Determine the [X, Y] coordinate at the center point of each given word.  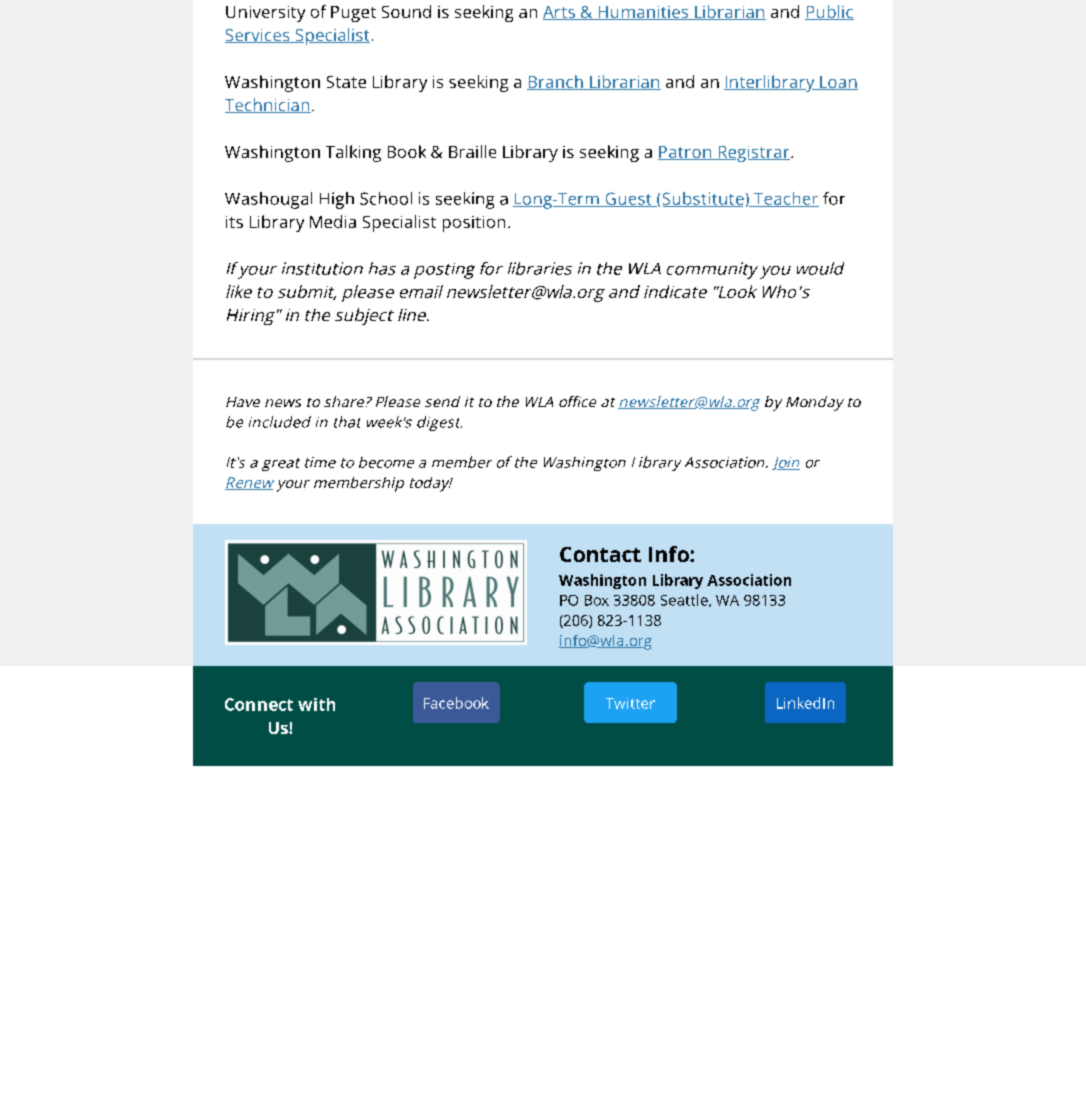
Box [597, 600]
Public [829, 12]
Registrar [754, 154]
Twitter [630, 703]
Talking [353, 153]
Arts [560, 13]
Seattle [685, 600]
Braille [472, 151]
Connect [259, 704]
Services [258, 36]
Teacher [785, 199]
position [474, 224]
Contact [600, 554]
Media [333, 221]
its [234, 222]
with [316, 704]
